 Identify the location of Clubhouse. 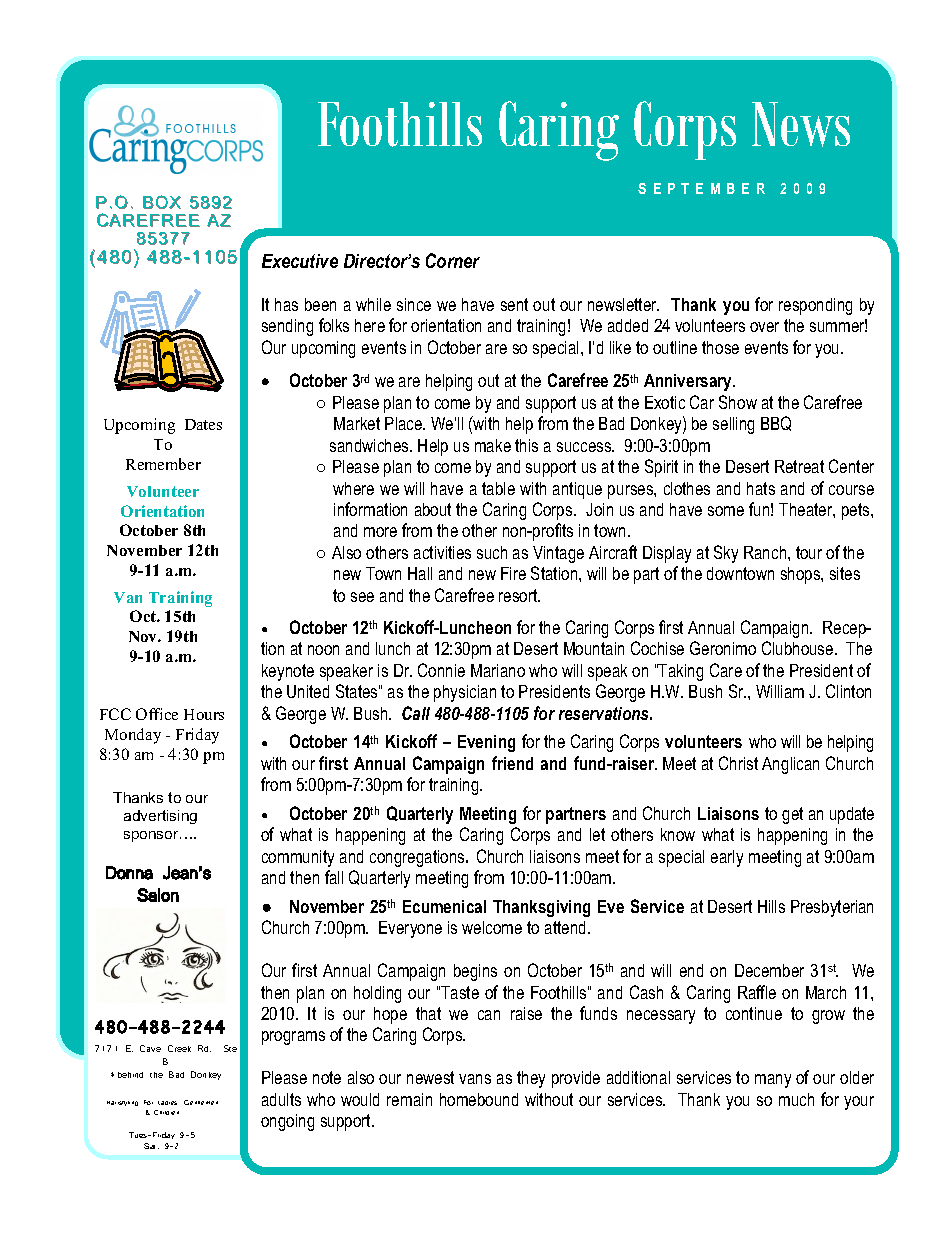
(799, 648).
